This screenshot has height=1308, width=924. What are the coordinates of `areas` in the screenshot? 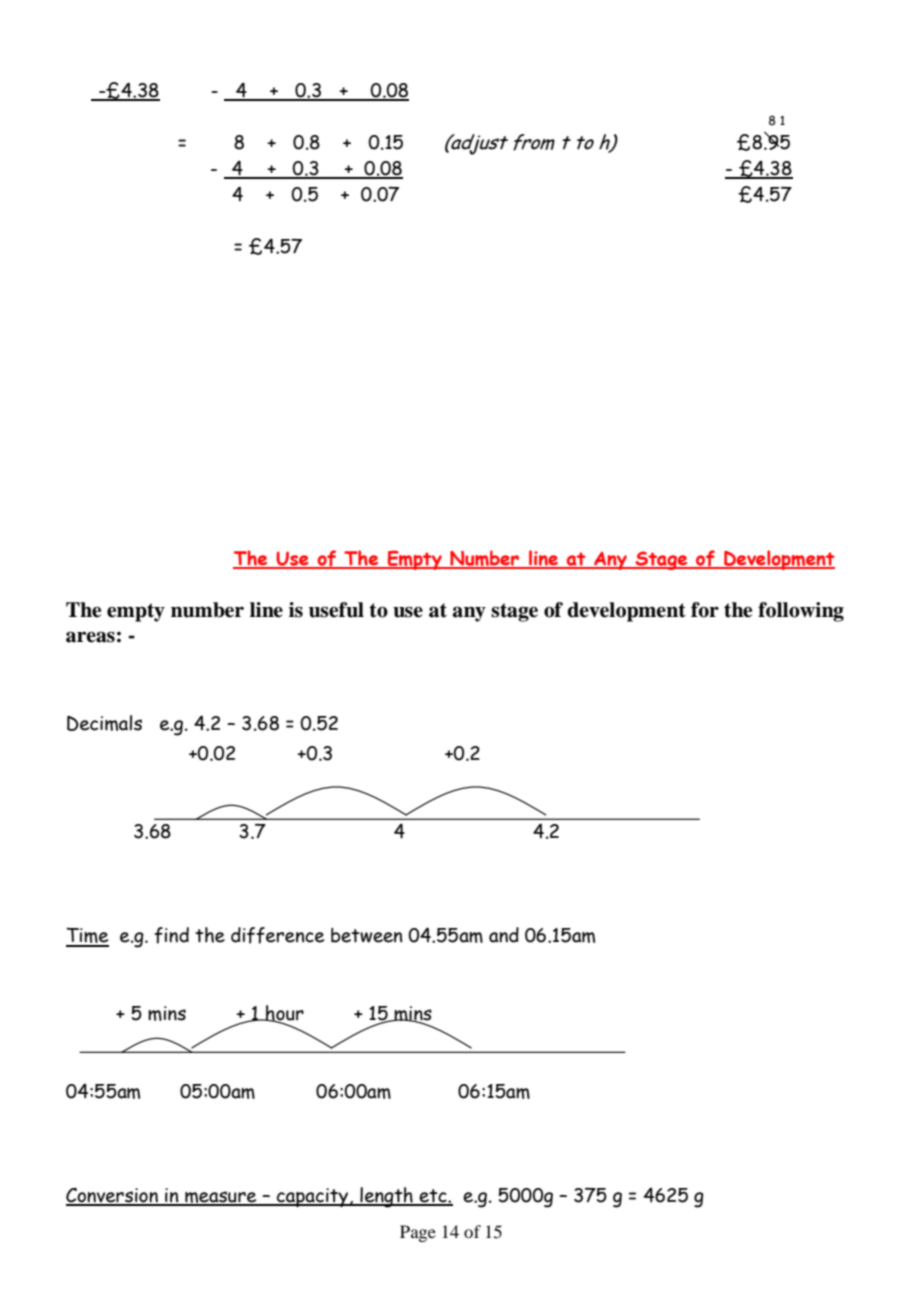 It's located at (90, 637).
